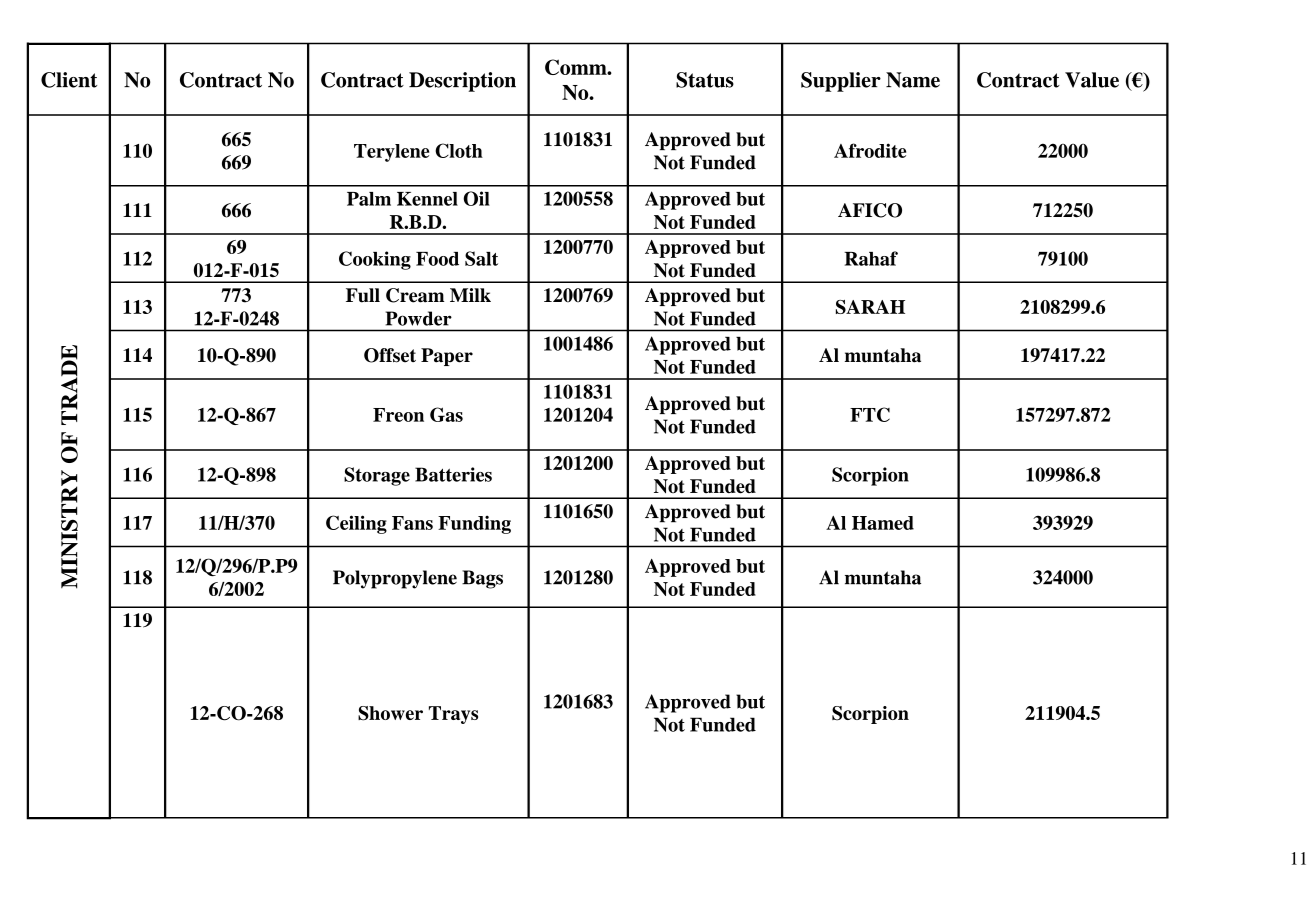  What do you see at coordinates (356, 524) in the document?
I see `Ceiling` at bounding box center [356, 524].
